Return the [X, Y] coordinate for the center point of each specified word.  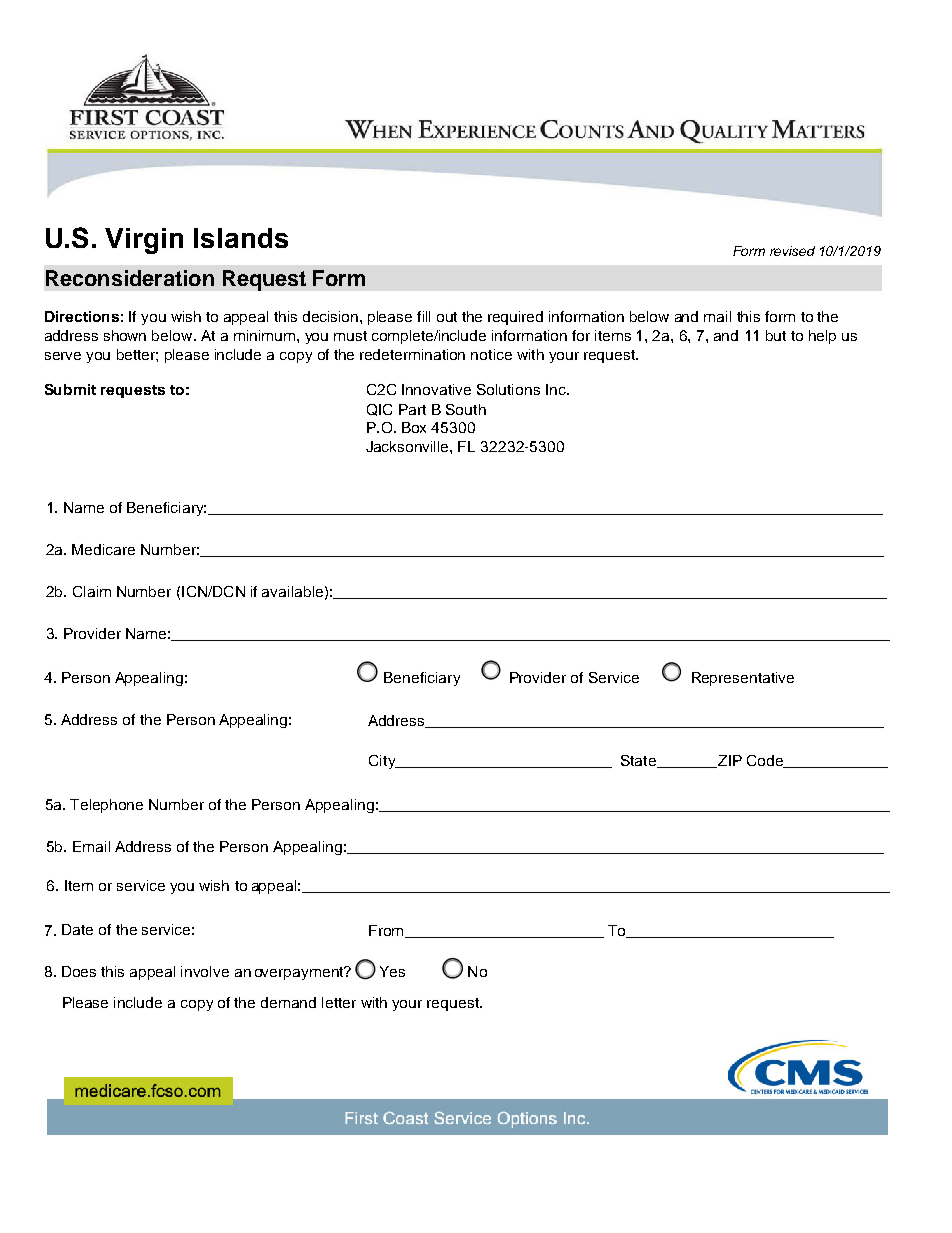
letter [339, 1002]
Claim [92, 591]
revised [792, 251]
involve [205, 971]
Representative [743, 679]
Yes [392, 971]
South [466, 409]
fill [423, 316]
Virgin [144, 241]
